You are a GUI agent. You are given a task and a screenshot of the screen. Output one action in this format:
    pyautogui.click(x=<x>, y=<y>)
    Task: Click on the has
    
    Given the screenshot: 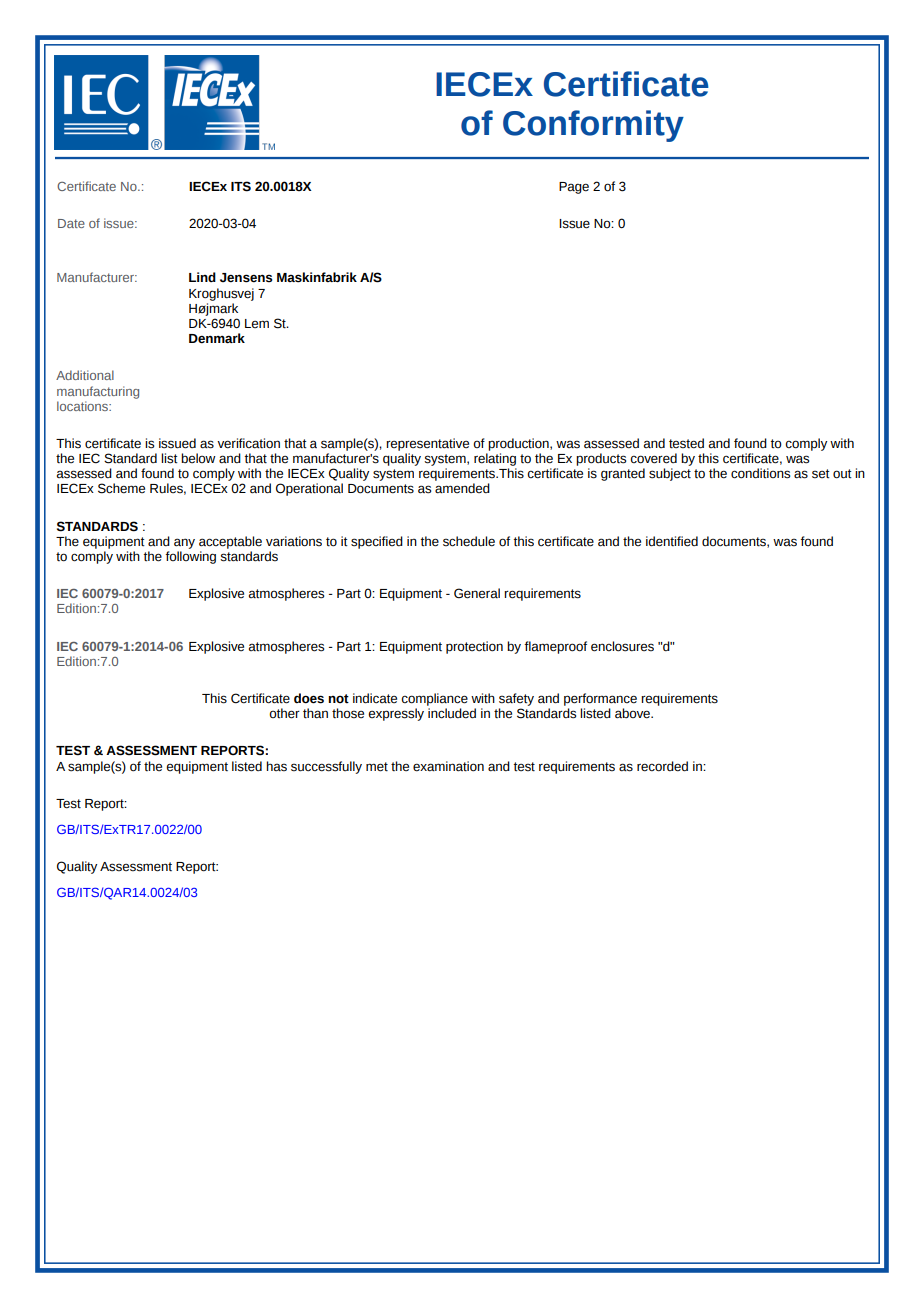 What is the action you would take?
    pyautogui.click(x=276, y=766)
